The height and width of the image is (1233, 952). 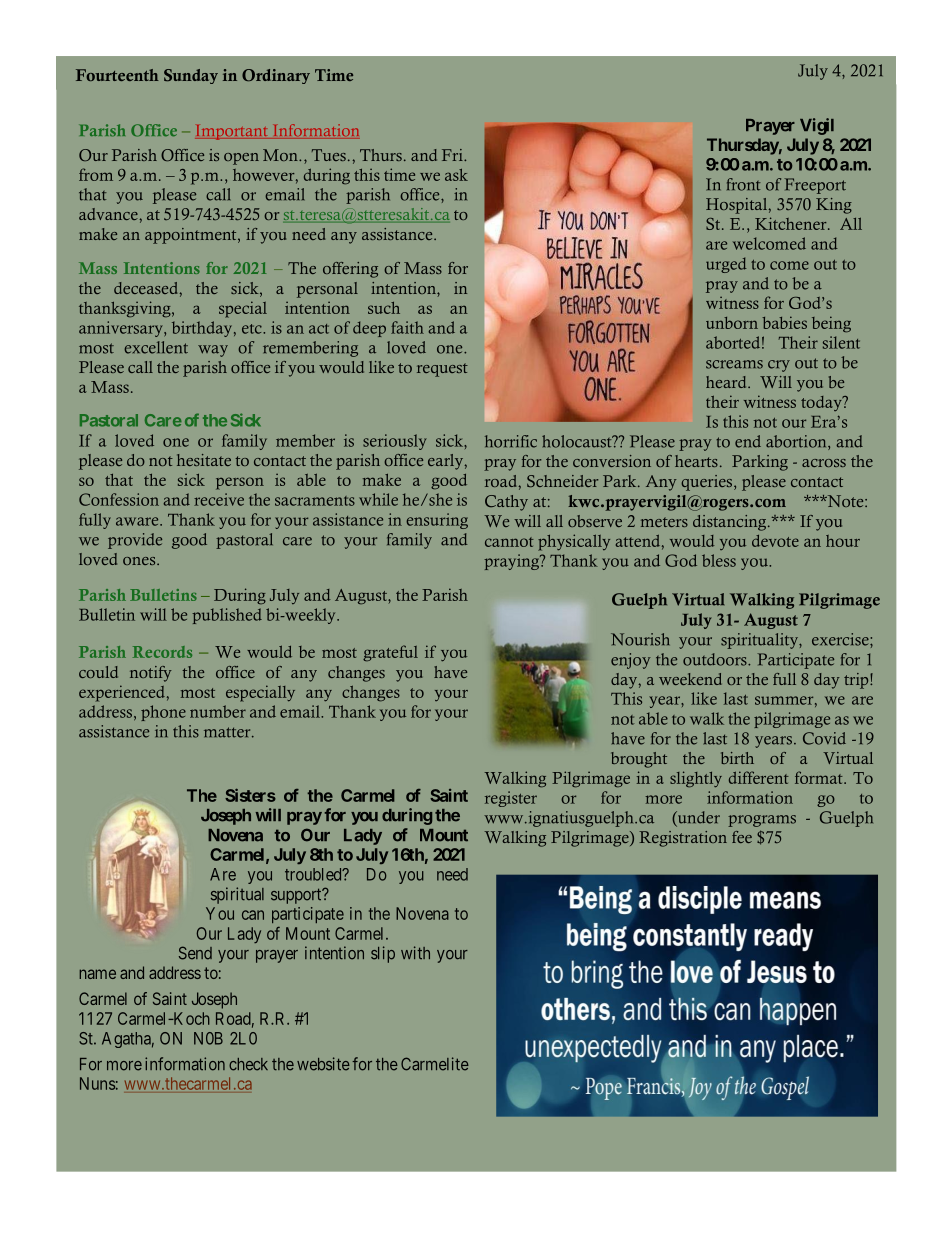 I want to click on Sunday, so click(x=191, y=76).
